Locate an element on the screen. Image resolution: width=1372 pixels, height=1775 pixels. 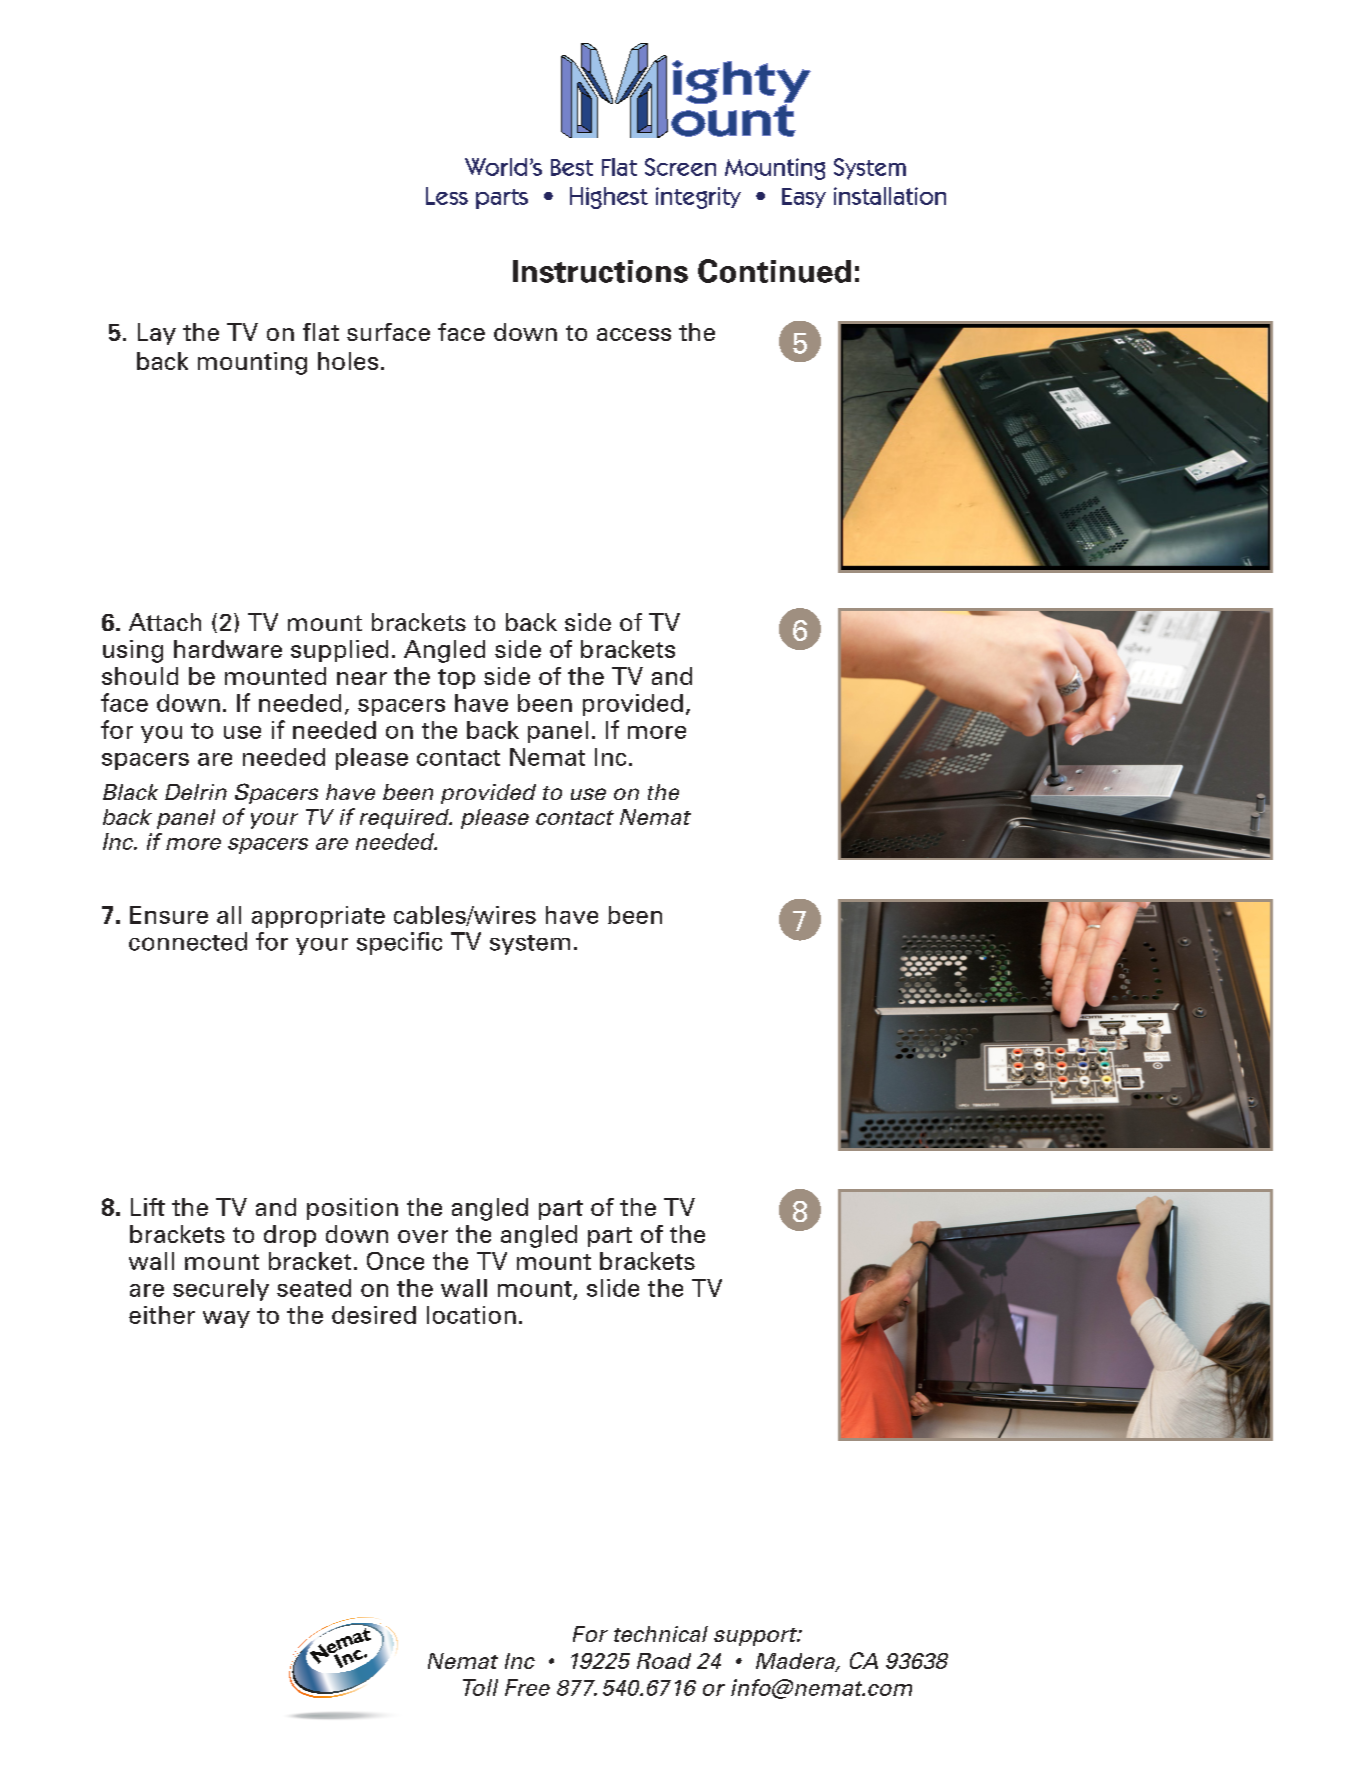
Toll is located at coordinates (480, 1687).
